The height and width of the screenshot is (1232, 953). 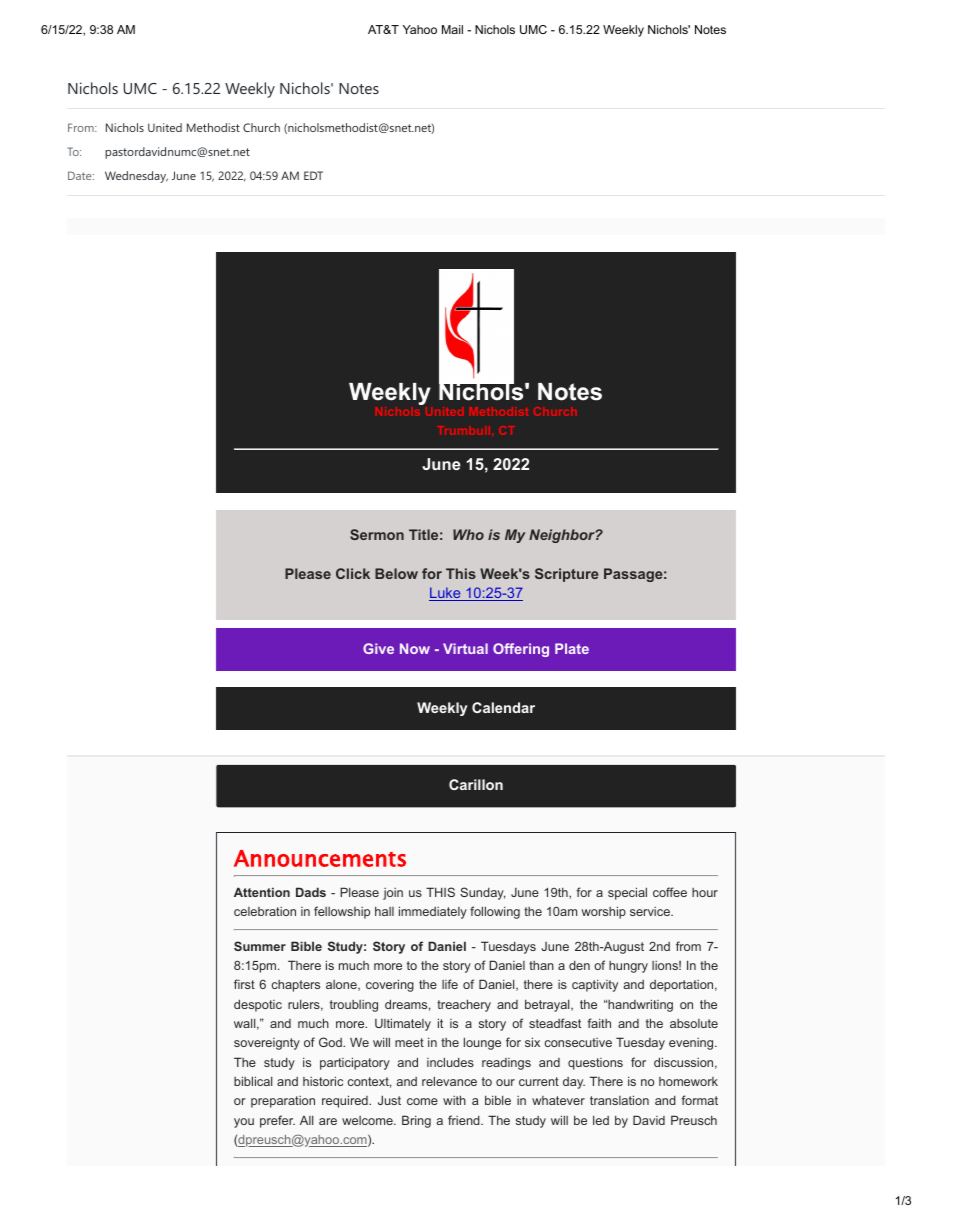 I want to click on Scripture, so click(x=566, y=575).
